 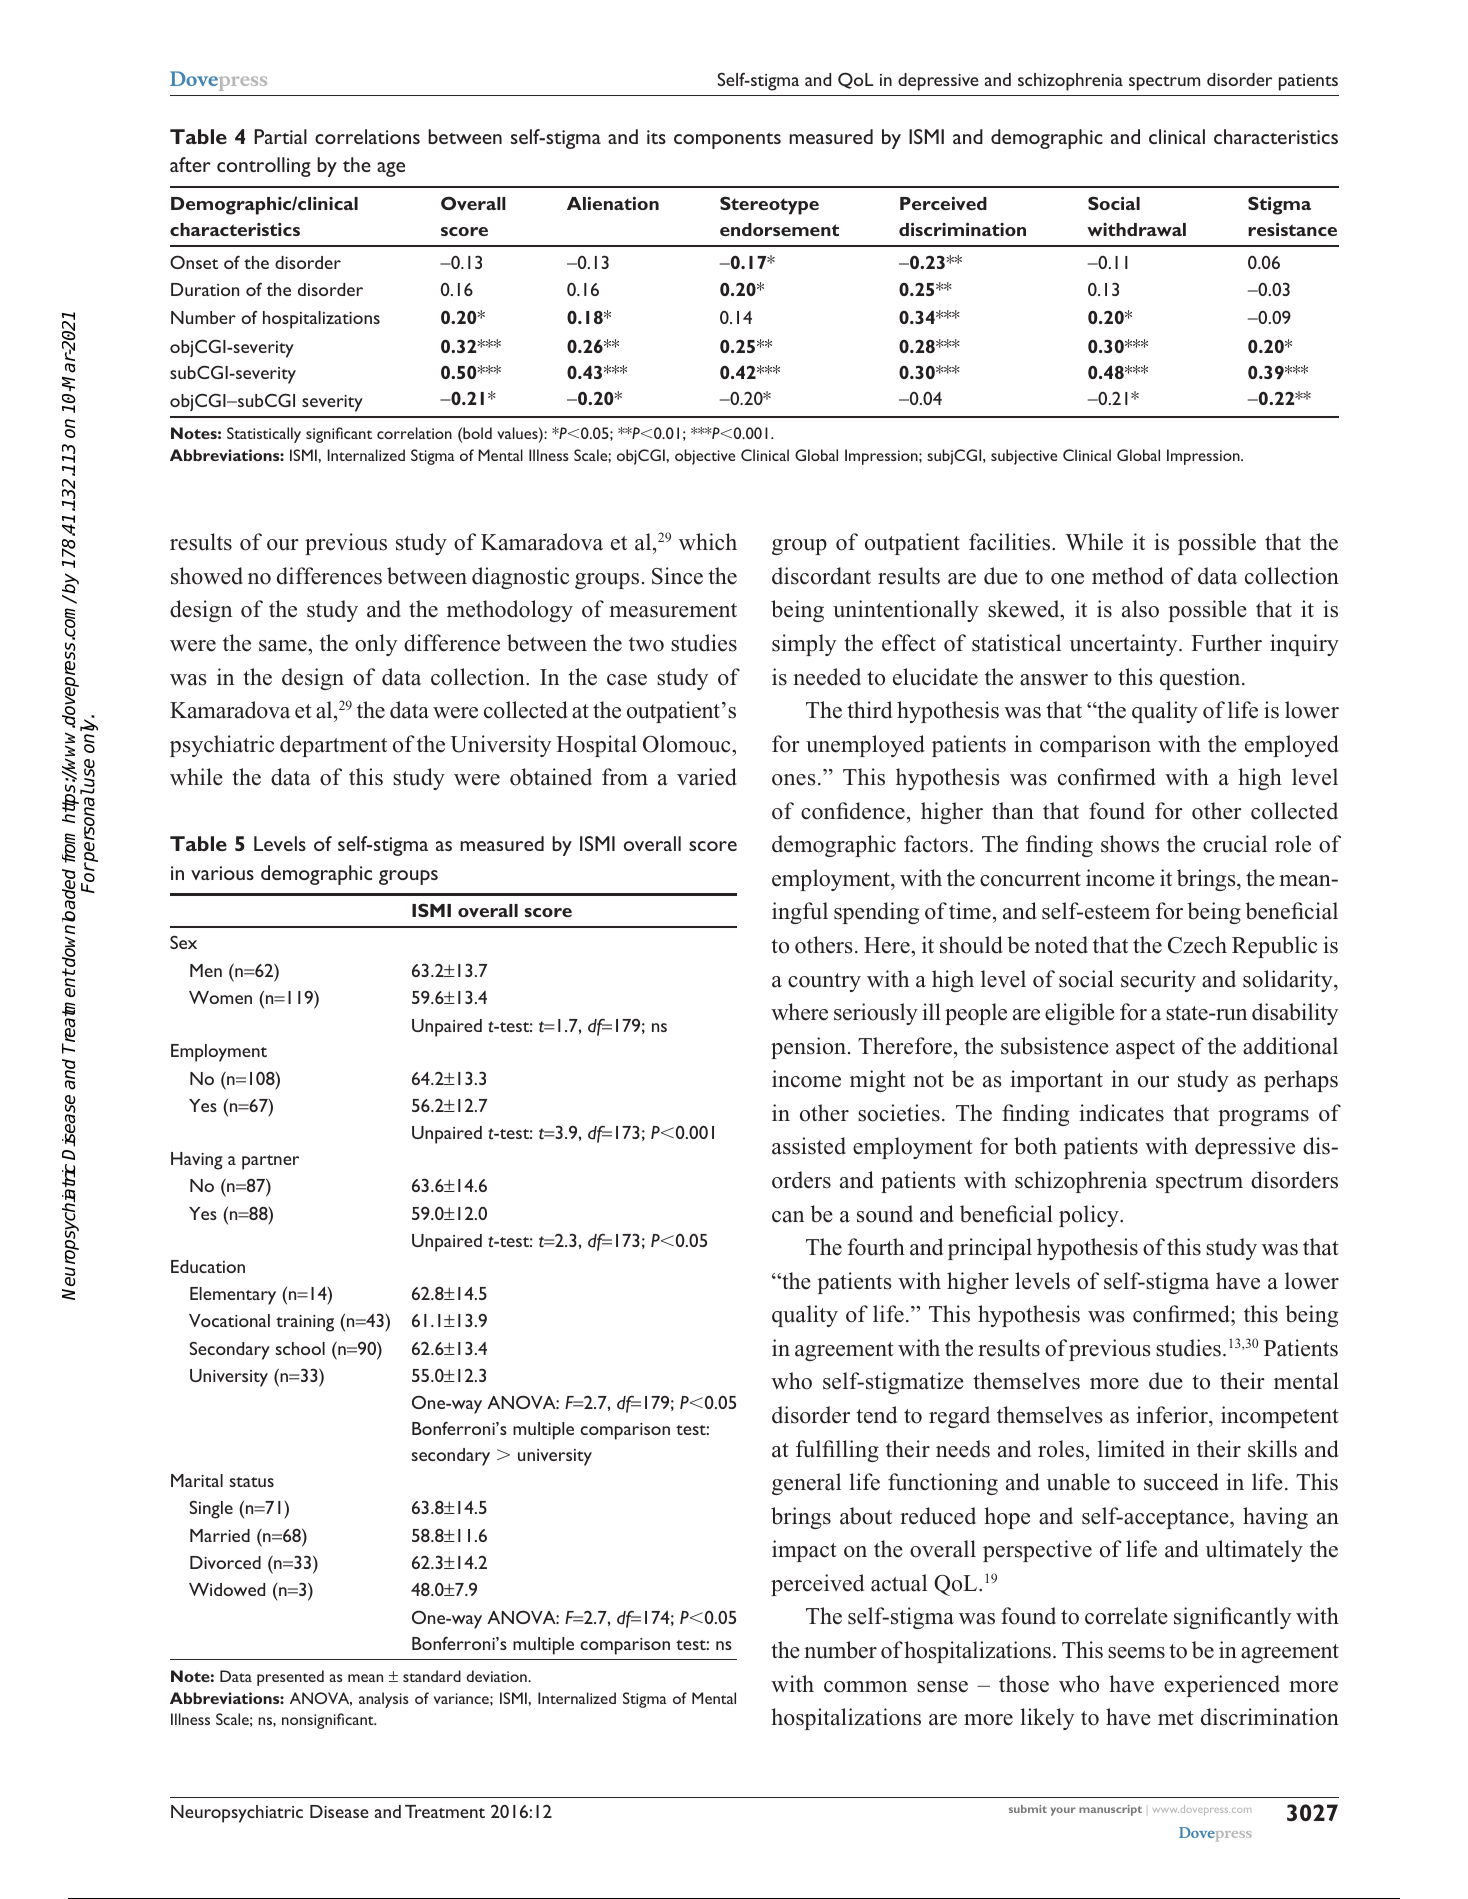 I want to click on Stereotype, so click(x=769, y=205).
